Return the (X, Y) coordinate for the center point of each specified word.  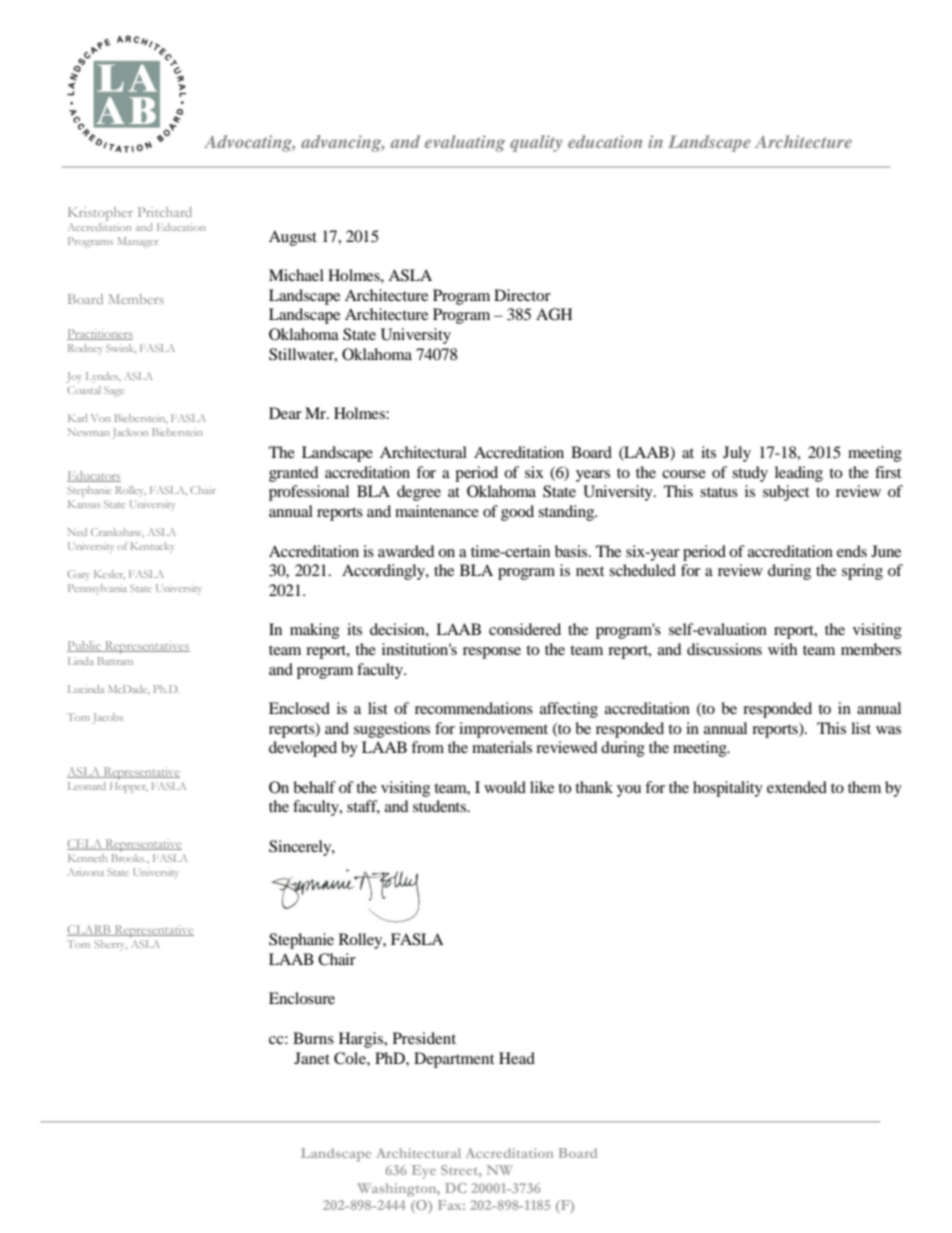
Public (85, 646)
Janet (312, 1058)
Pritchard (165, 212)
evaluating (465, 143)
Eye (424, 1172)
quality (536, 143)
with (782, 649)
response (492, 653)
